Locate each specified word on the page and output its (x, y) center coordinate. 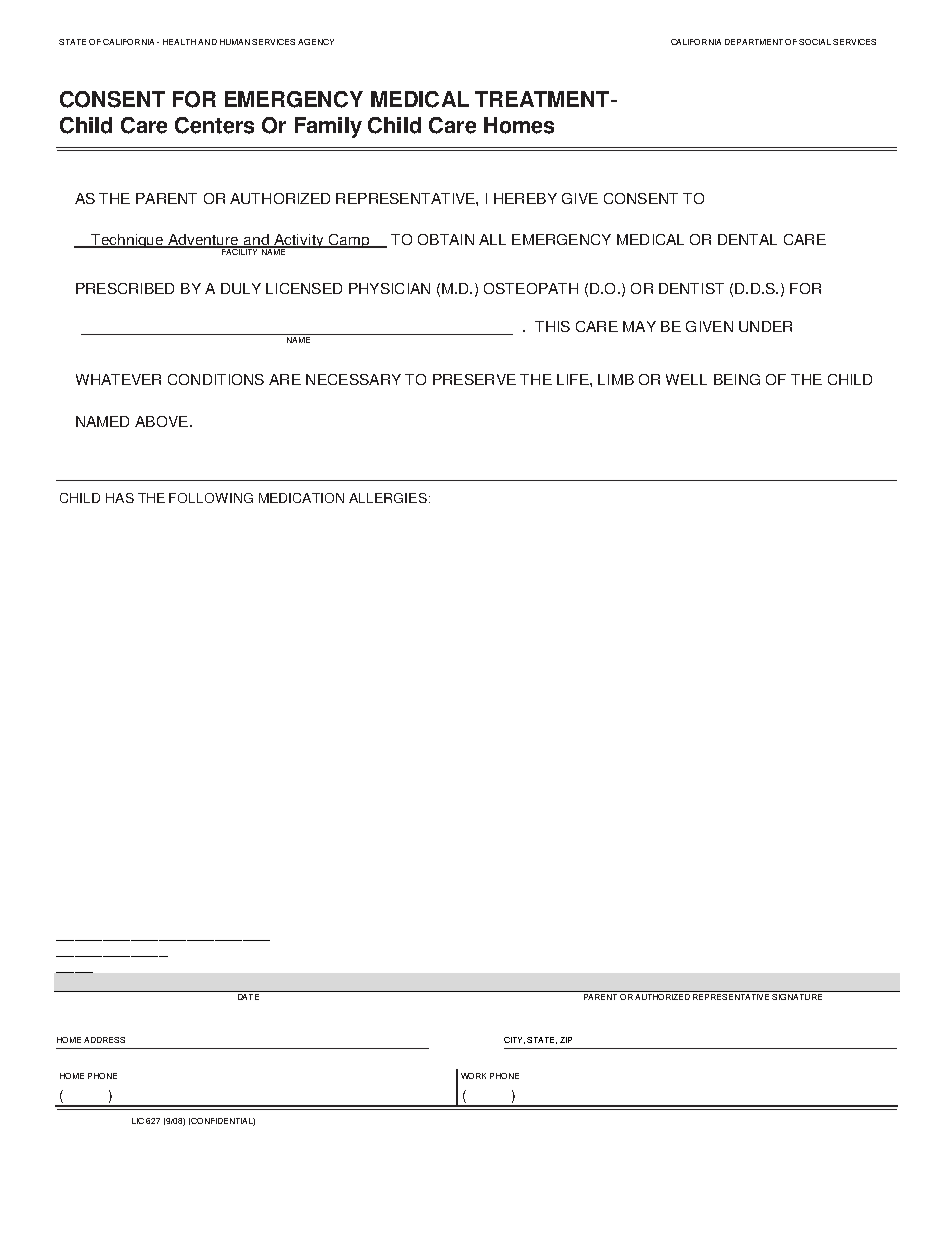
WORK (473, 1076)
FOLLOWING (211, 498)
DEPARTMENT (754, 42)
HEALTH (179, 42)
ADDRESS (104, 1040)
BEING (737, 379)
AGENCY (316, 42)
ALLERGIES (388, 498)
